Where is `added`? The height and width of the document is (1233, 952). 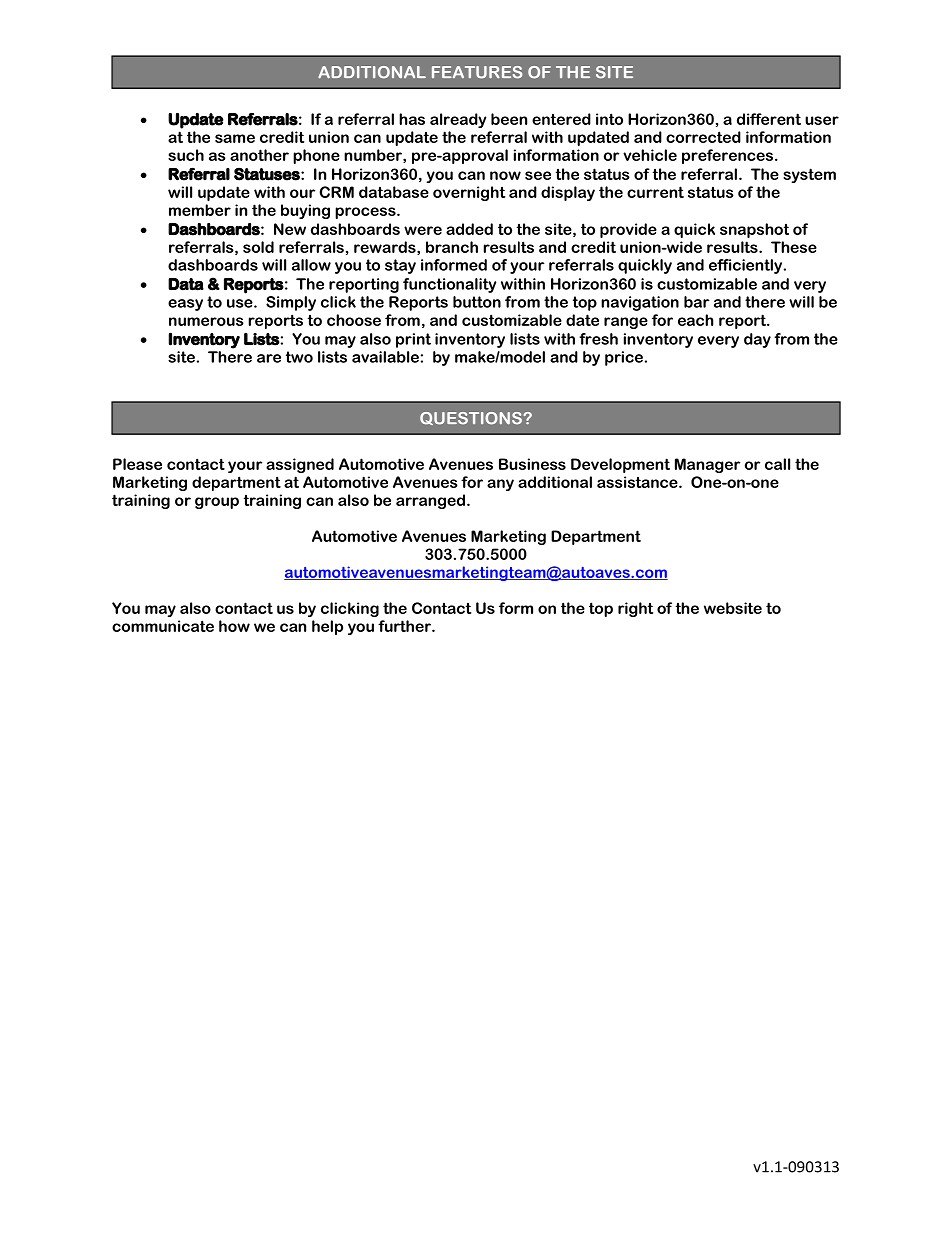 added is located at coordinates (469, 229).
